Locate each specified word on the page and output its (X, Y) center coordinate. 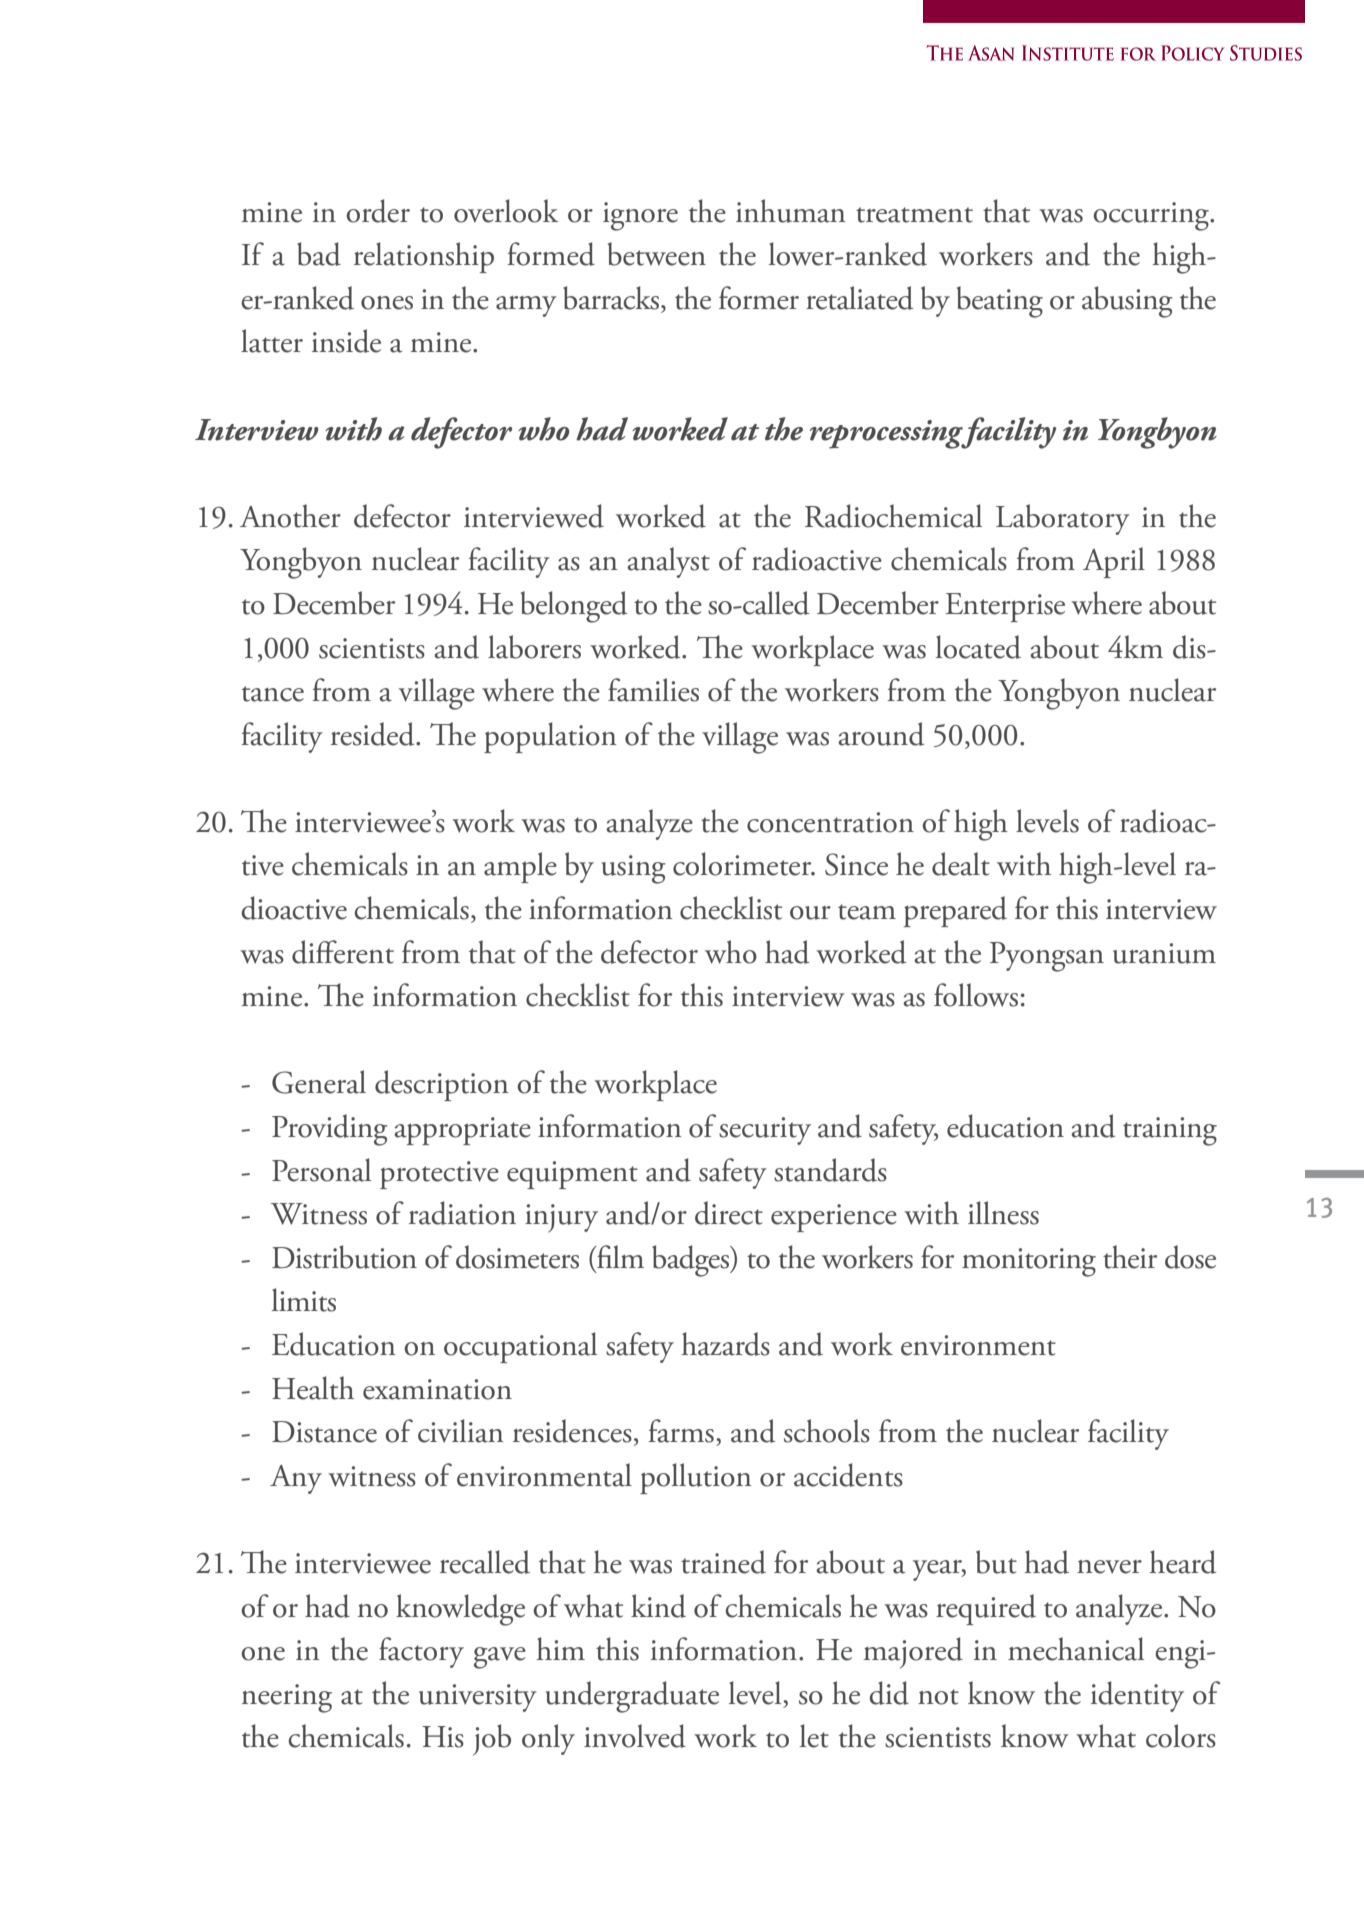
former (759, 298)
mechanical (1076, 1649)
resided (374, 734)
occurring (1152, 216)
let (814, 1736)
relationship (424, 257)
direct (729, 1213)
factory (421, 1652)
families (653, 690)
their (1130, 1257)
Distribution (344, 1257)
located (978, 647)
